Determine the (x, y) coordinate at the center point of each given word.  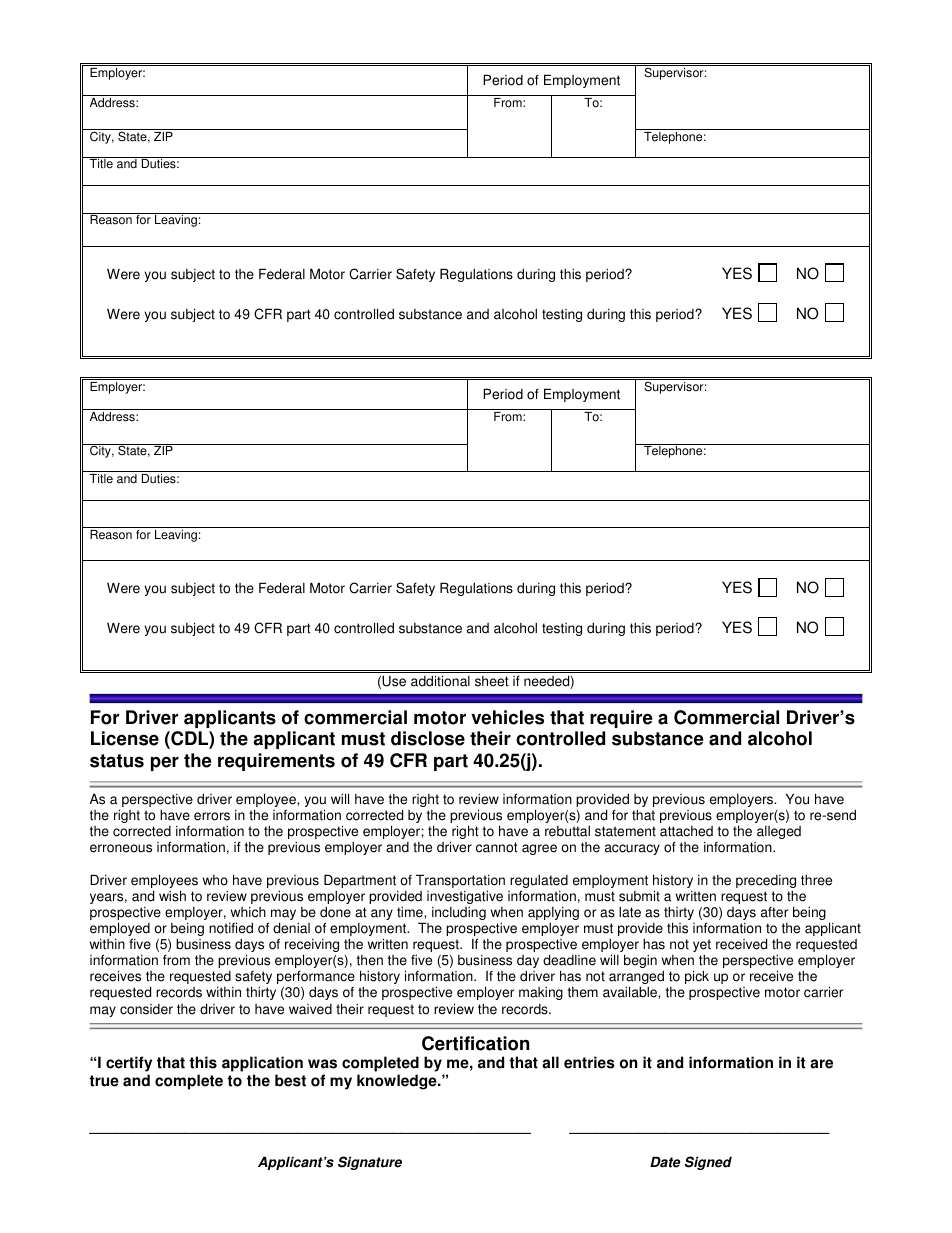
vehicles (507, 717)
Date (665, 1162)
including (459, 913)
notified (231, 928)
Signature (370, 1163)
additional (440, 681)
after (774, 912)
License (125, 738)
